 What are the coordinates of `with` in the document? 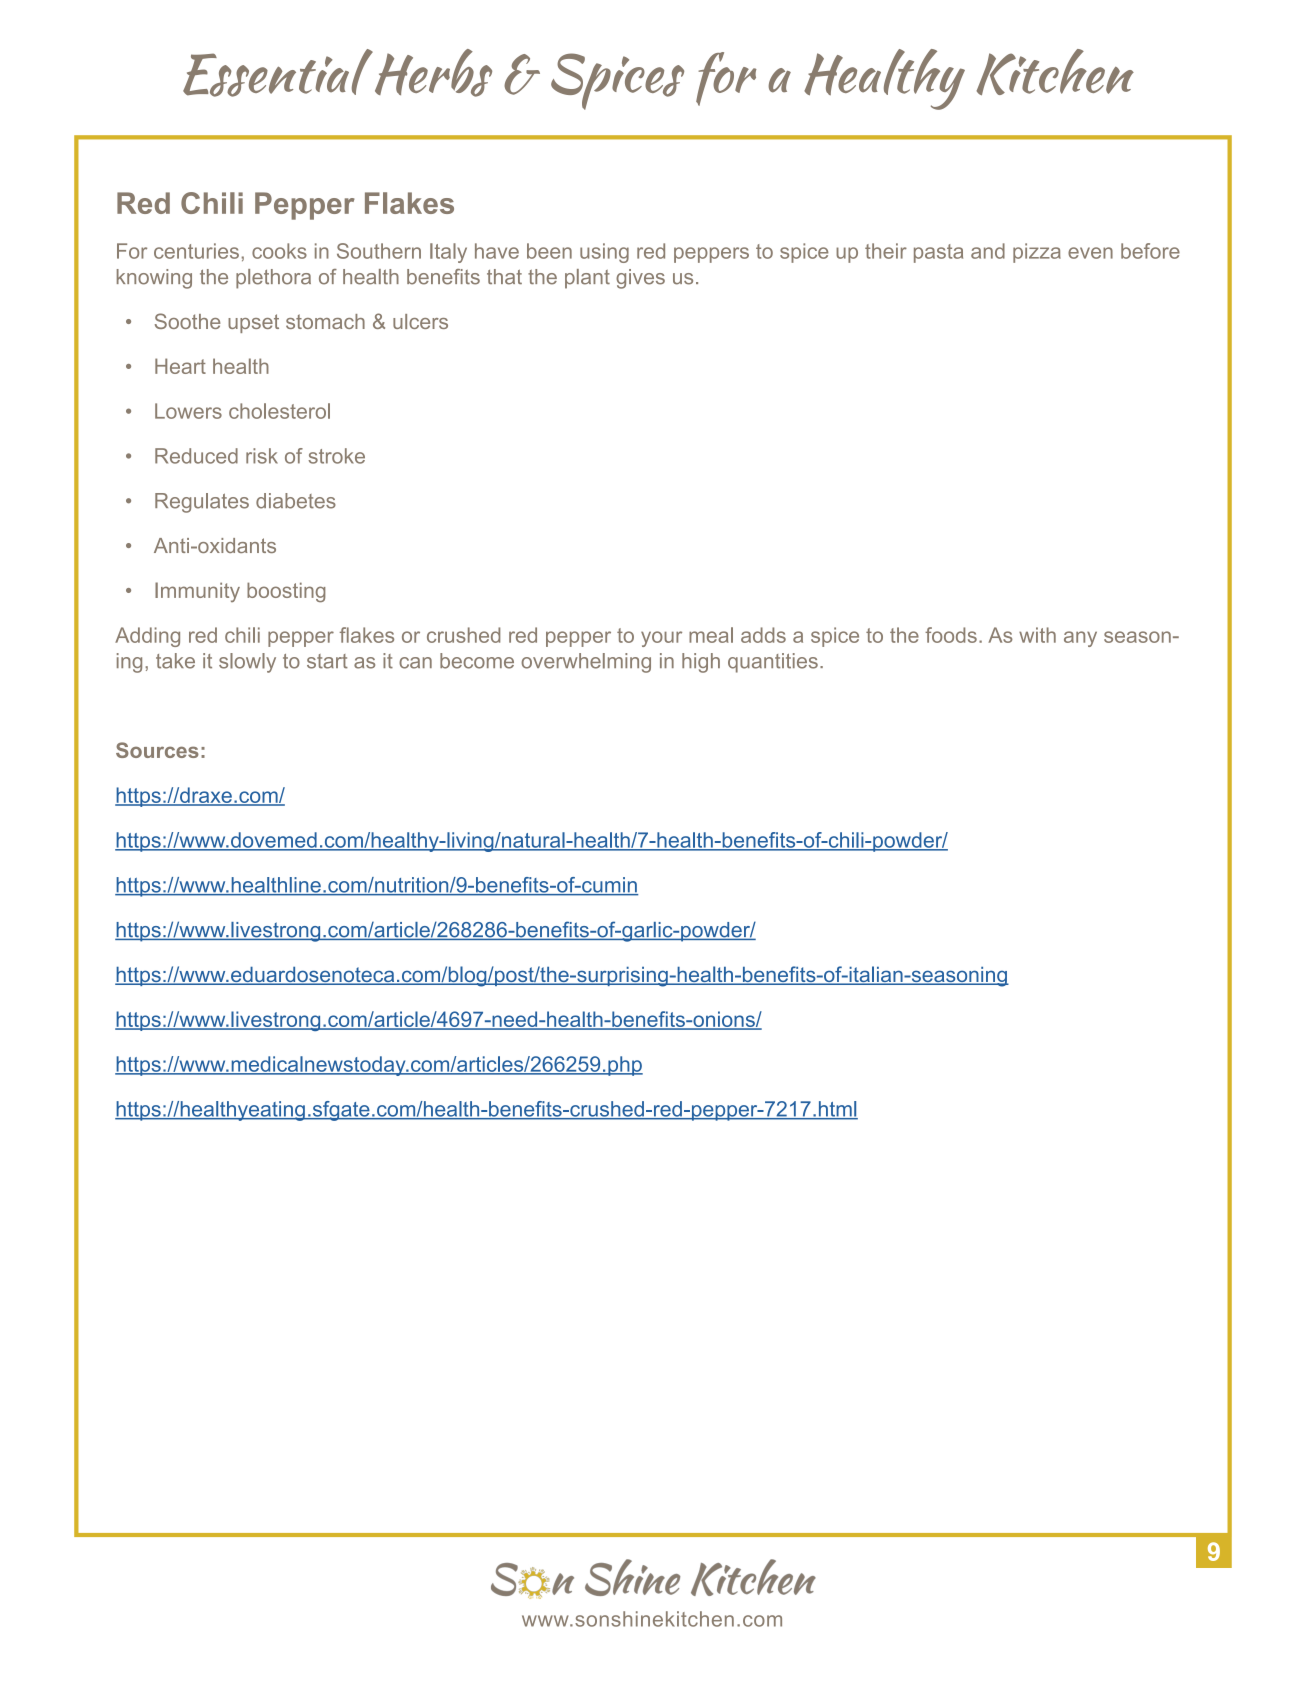 It's located at (1037, 635).
